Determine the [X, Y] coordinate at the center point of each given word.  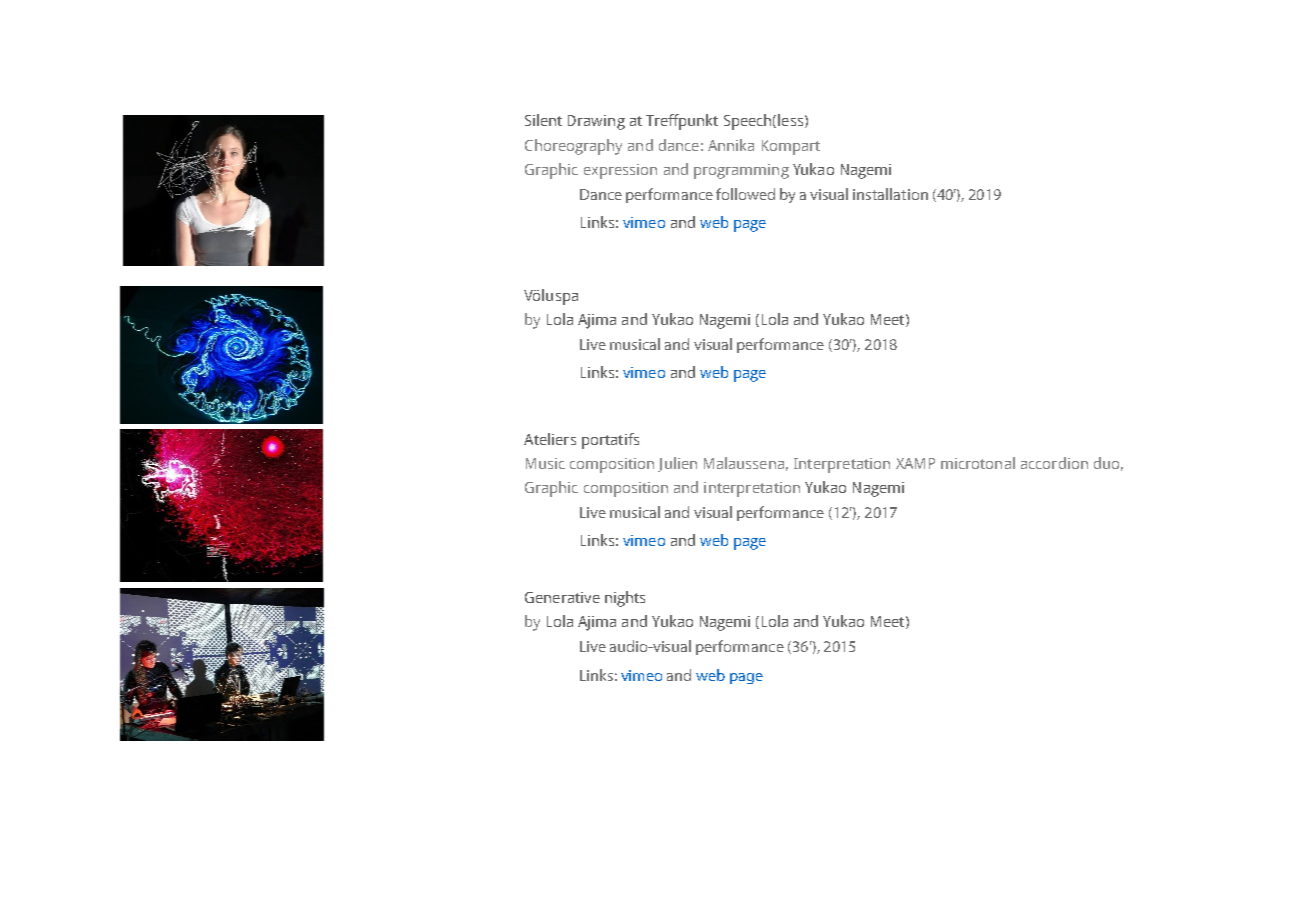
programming [741, 171]
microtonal [978, 463]
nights [625, 599]
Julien [677, 464]
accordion [1054, 463]
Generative [562, 597]
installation [890, 194]
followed [745, 194]
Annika [731, 145]
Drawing [596, 122]
